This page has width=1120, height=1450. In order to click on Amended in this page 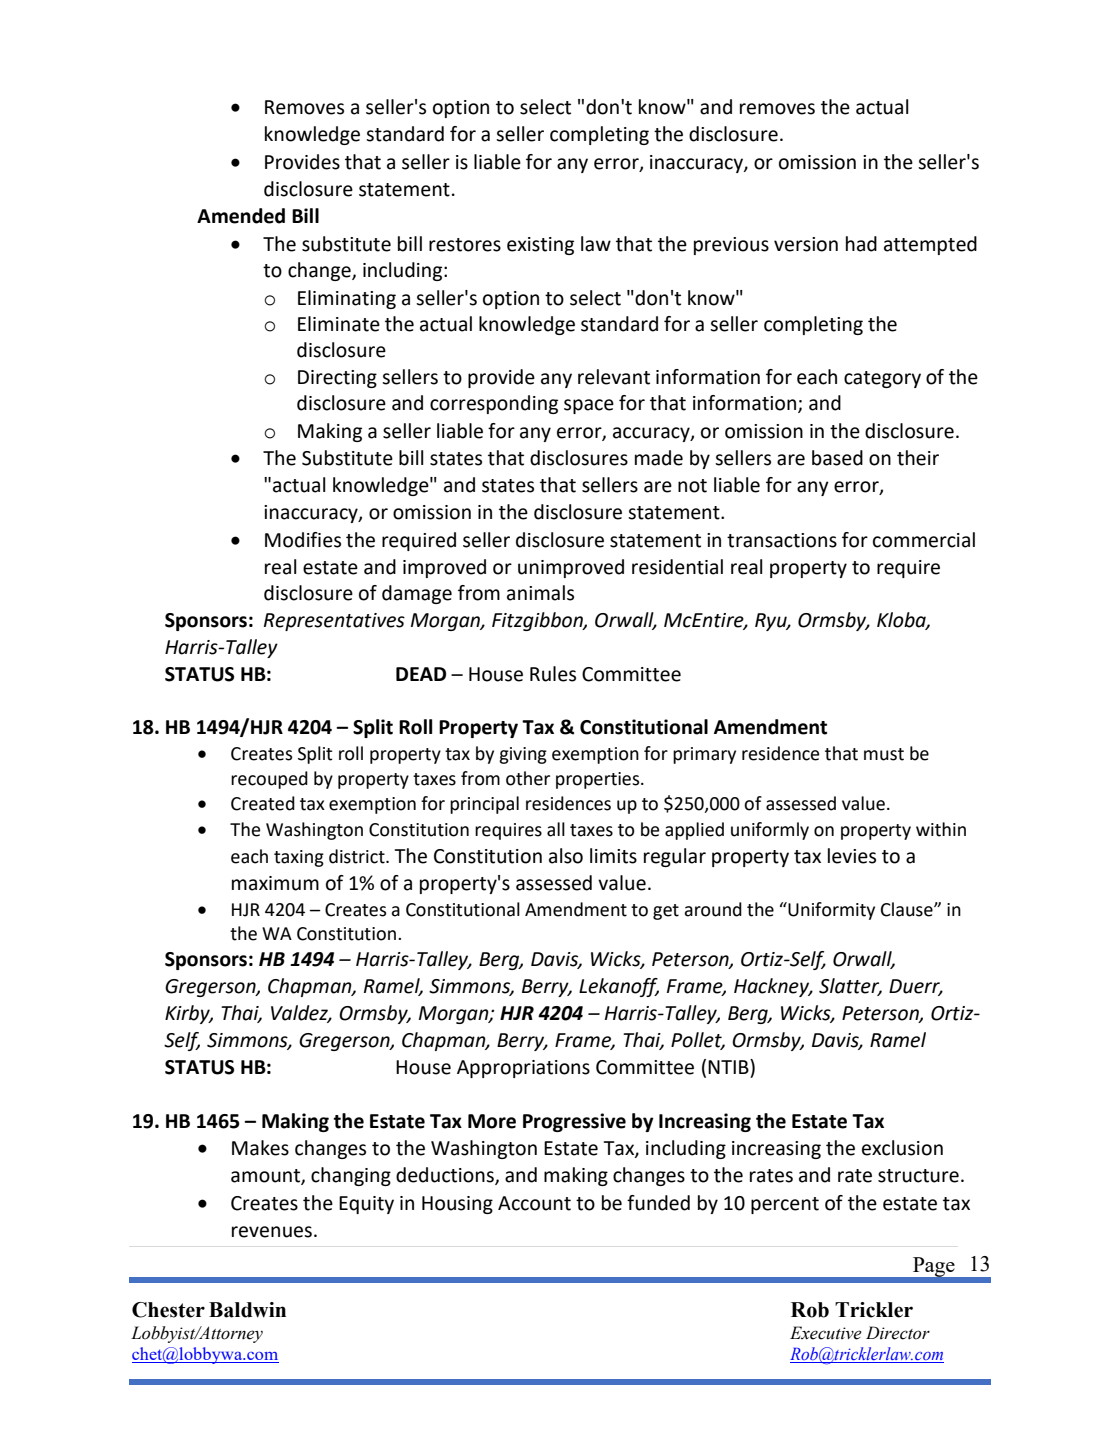, I will do `click(241, 216)`.
